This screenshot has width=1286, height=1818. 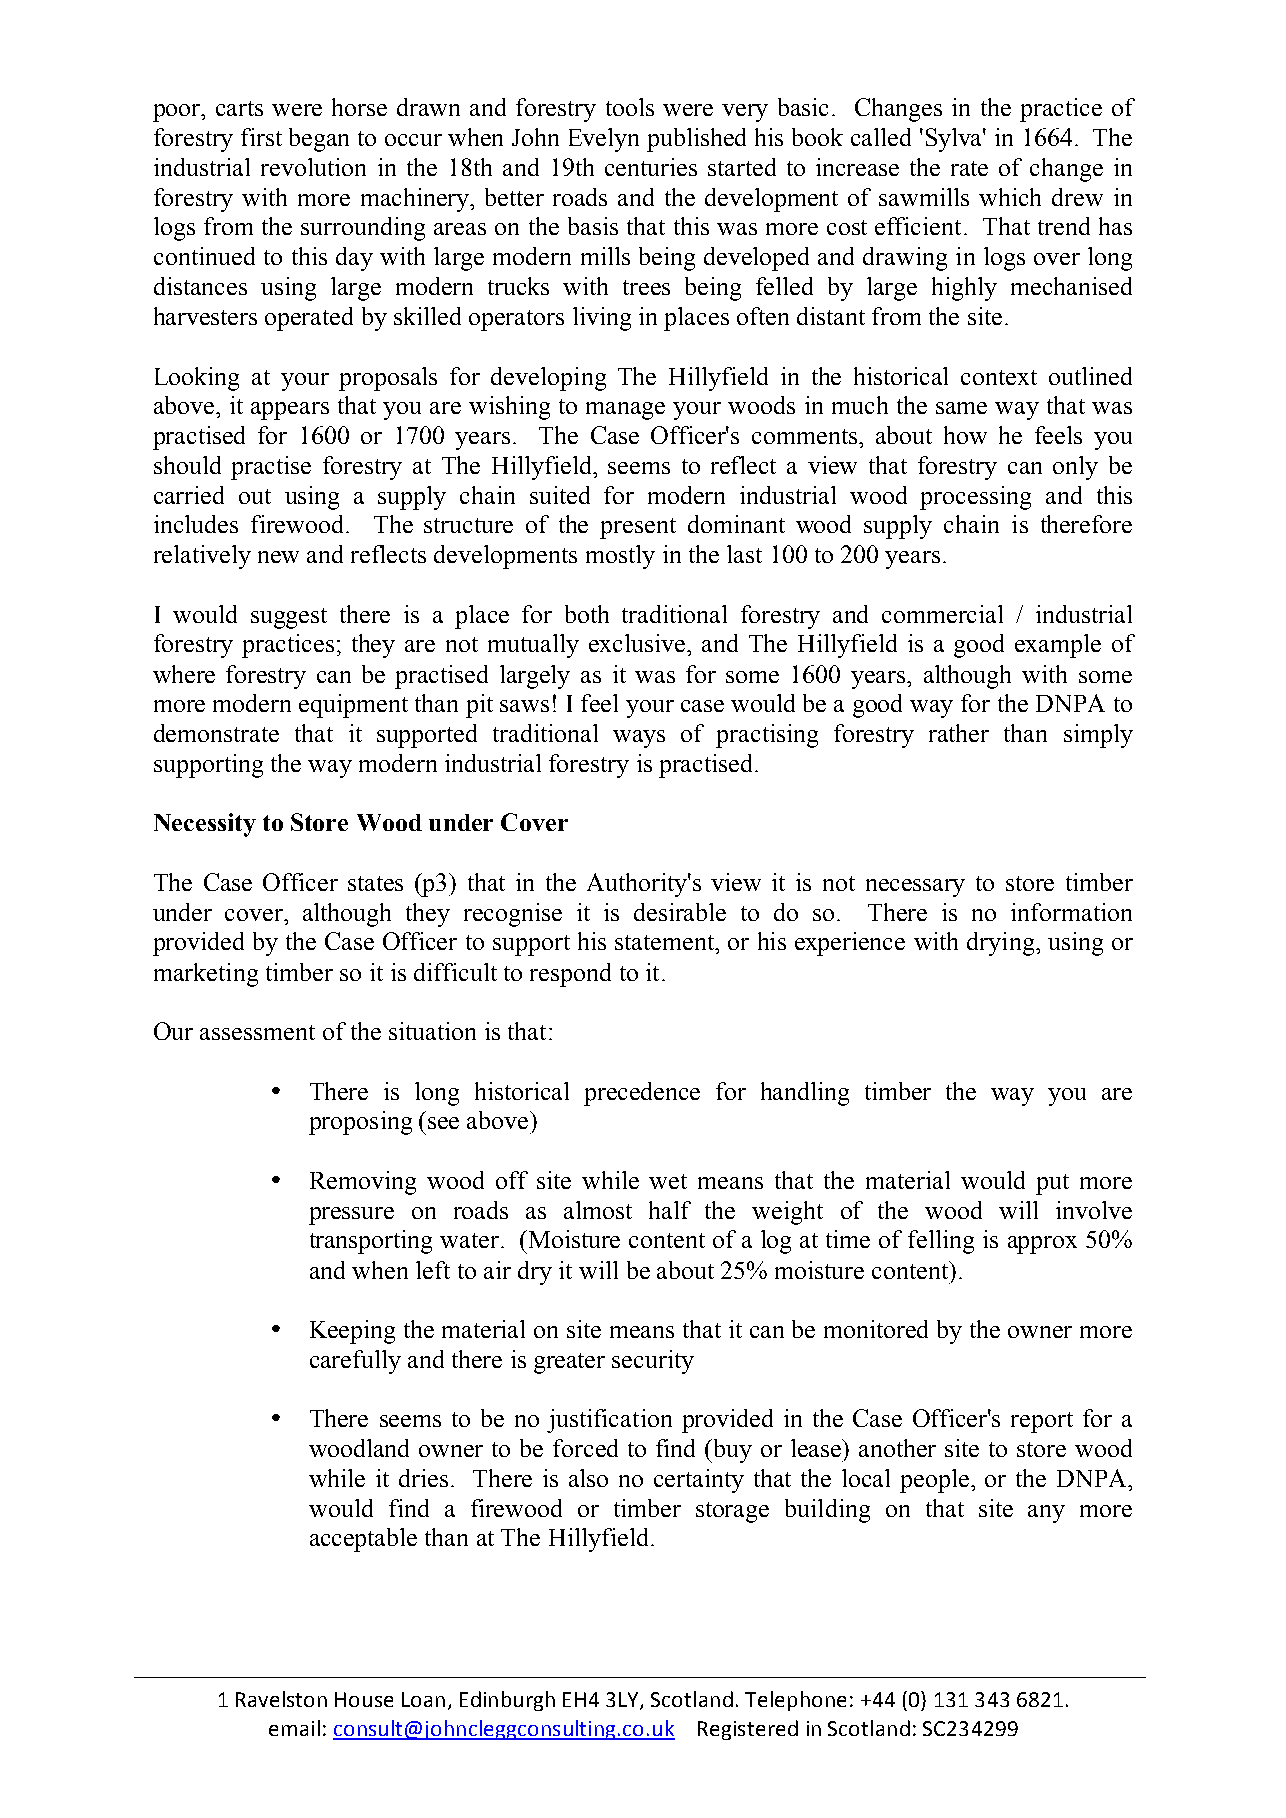 I want to click on Necessity, so click(x=205, y=825).
